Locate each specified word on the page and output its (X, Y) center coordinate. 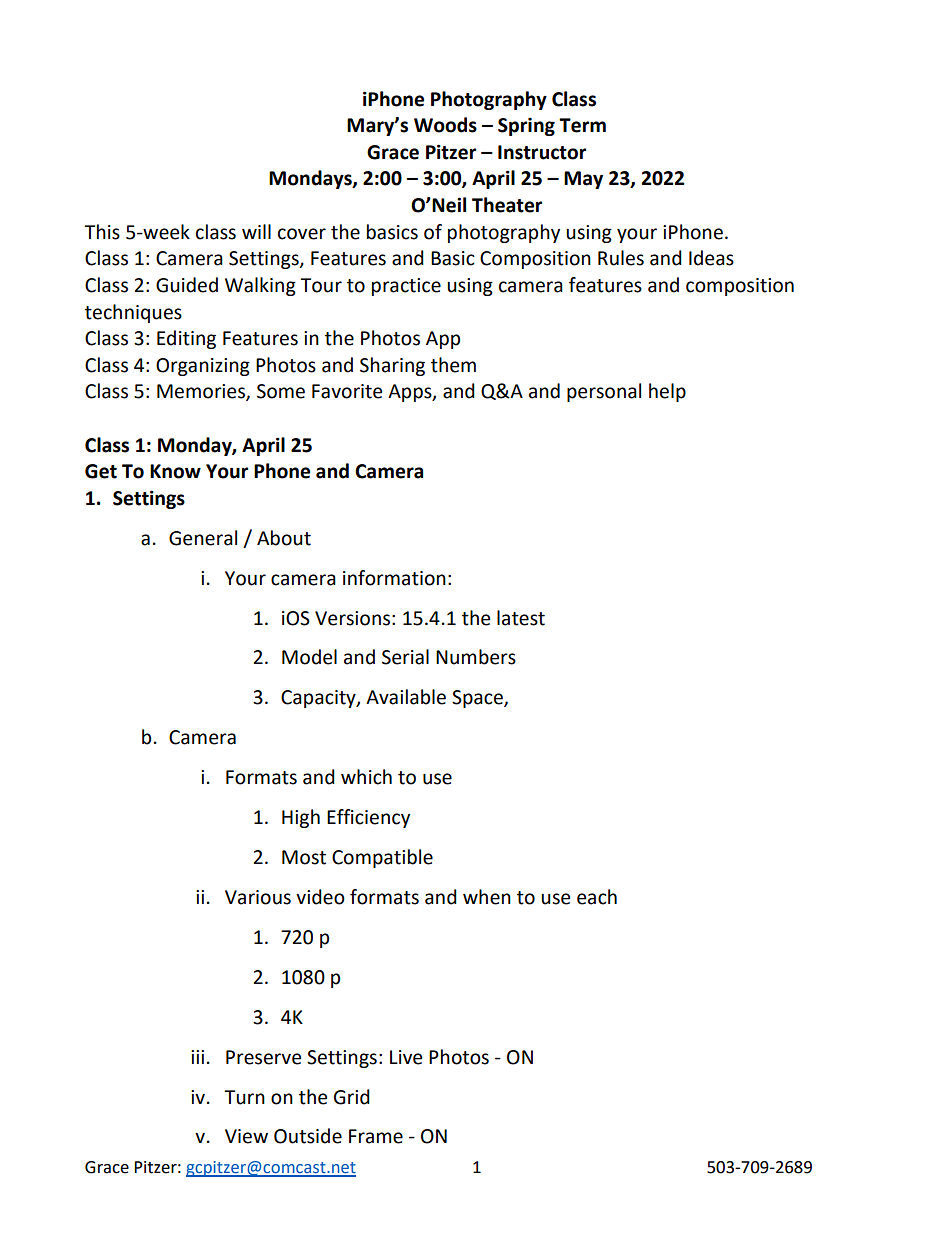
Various (258, 897)
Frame (376, 1136)
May (583, 180)
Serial (405, 657)
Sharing (392, 366)
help (667, 392)
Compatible (382, 858)
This (102, 232)
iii (197, 1057)
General (203, 538)
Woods (445, 125)
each (597, 897)
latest (521, 618)
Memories (202, 392)
